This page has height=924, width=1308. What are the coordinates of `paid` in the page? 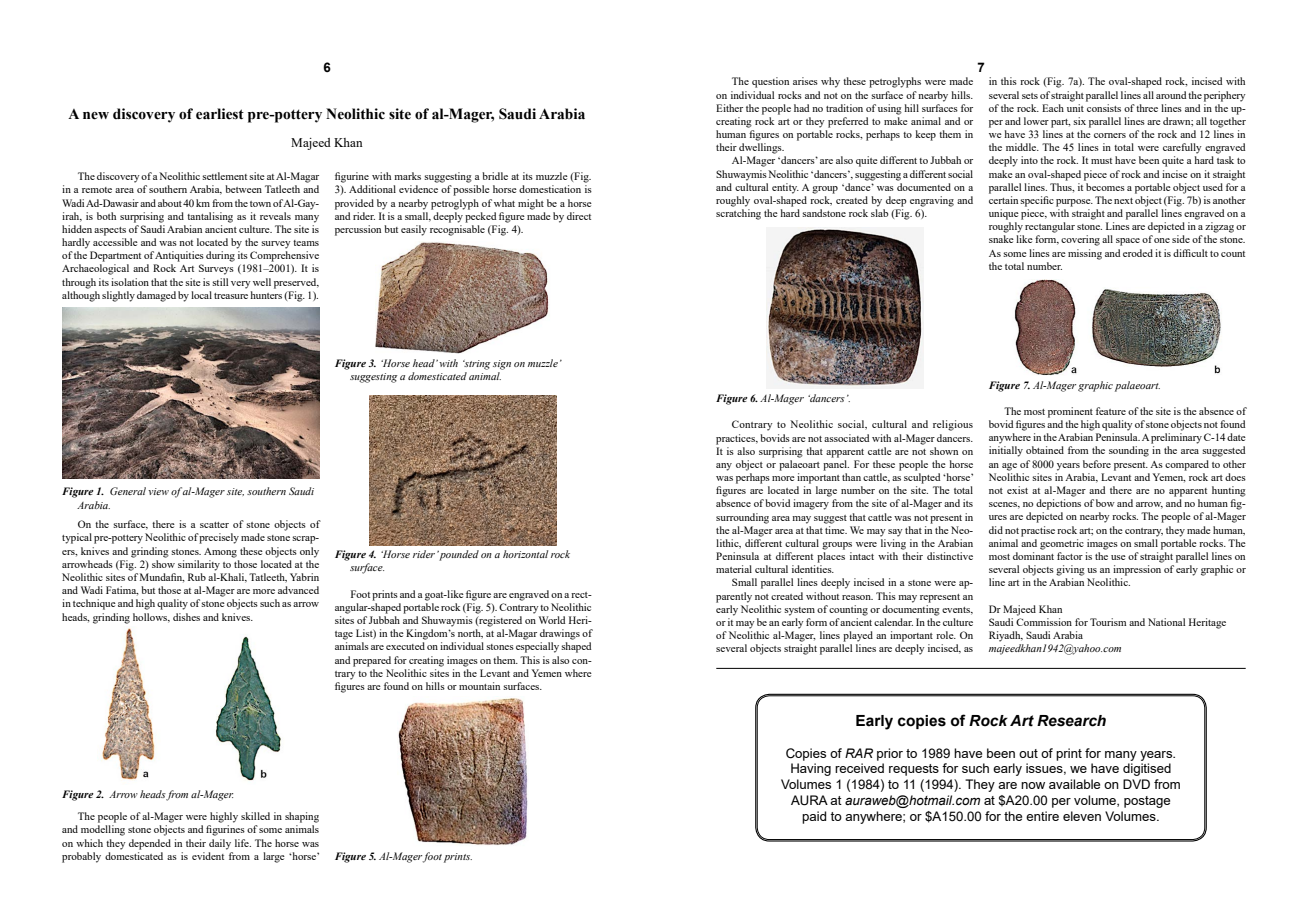 It's located at (814, 817).
